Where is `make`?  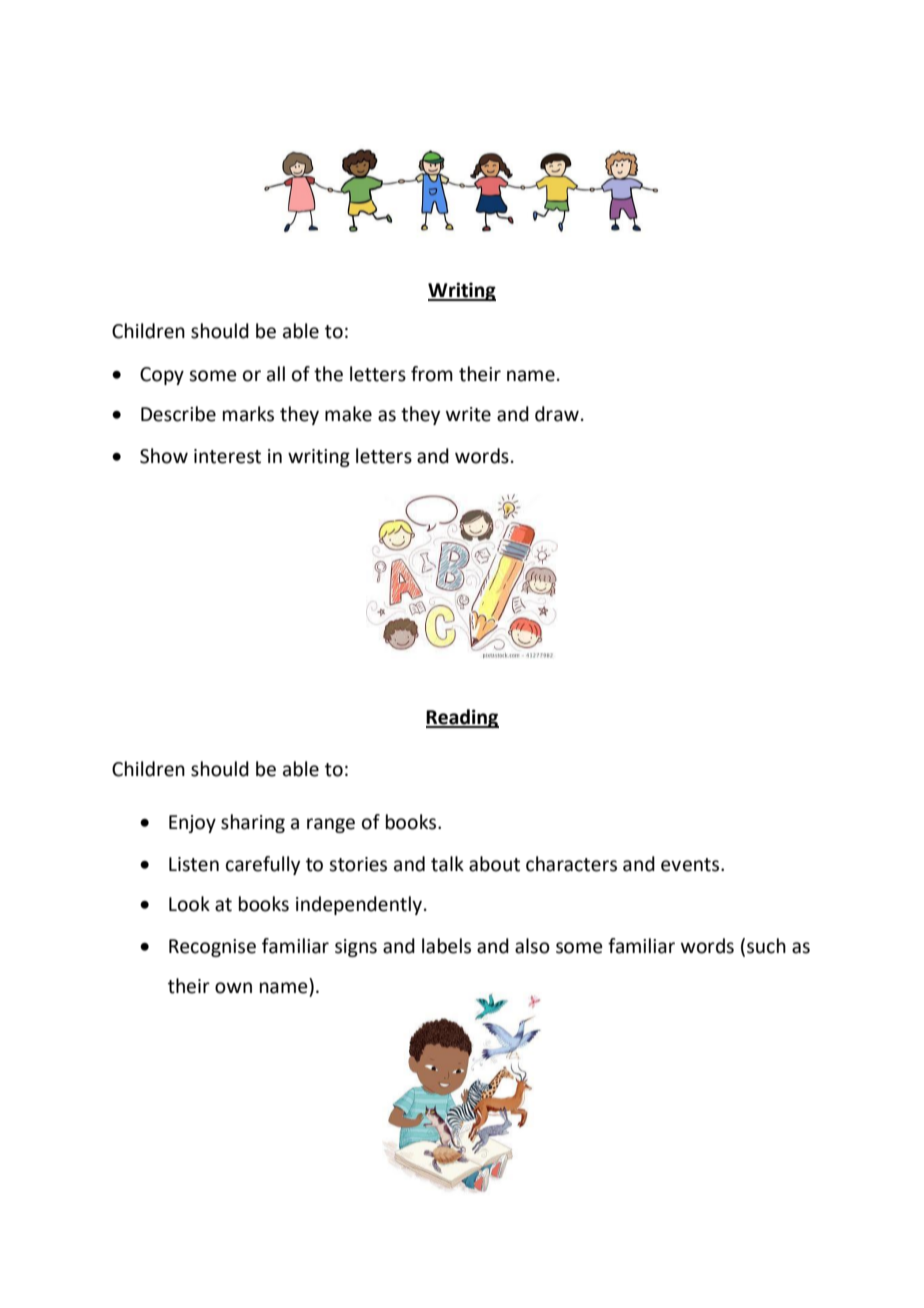
make is located at coordinates (348, 414).
